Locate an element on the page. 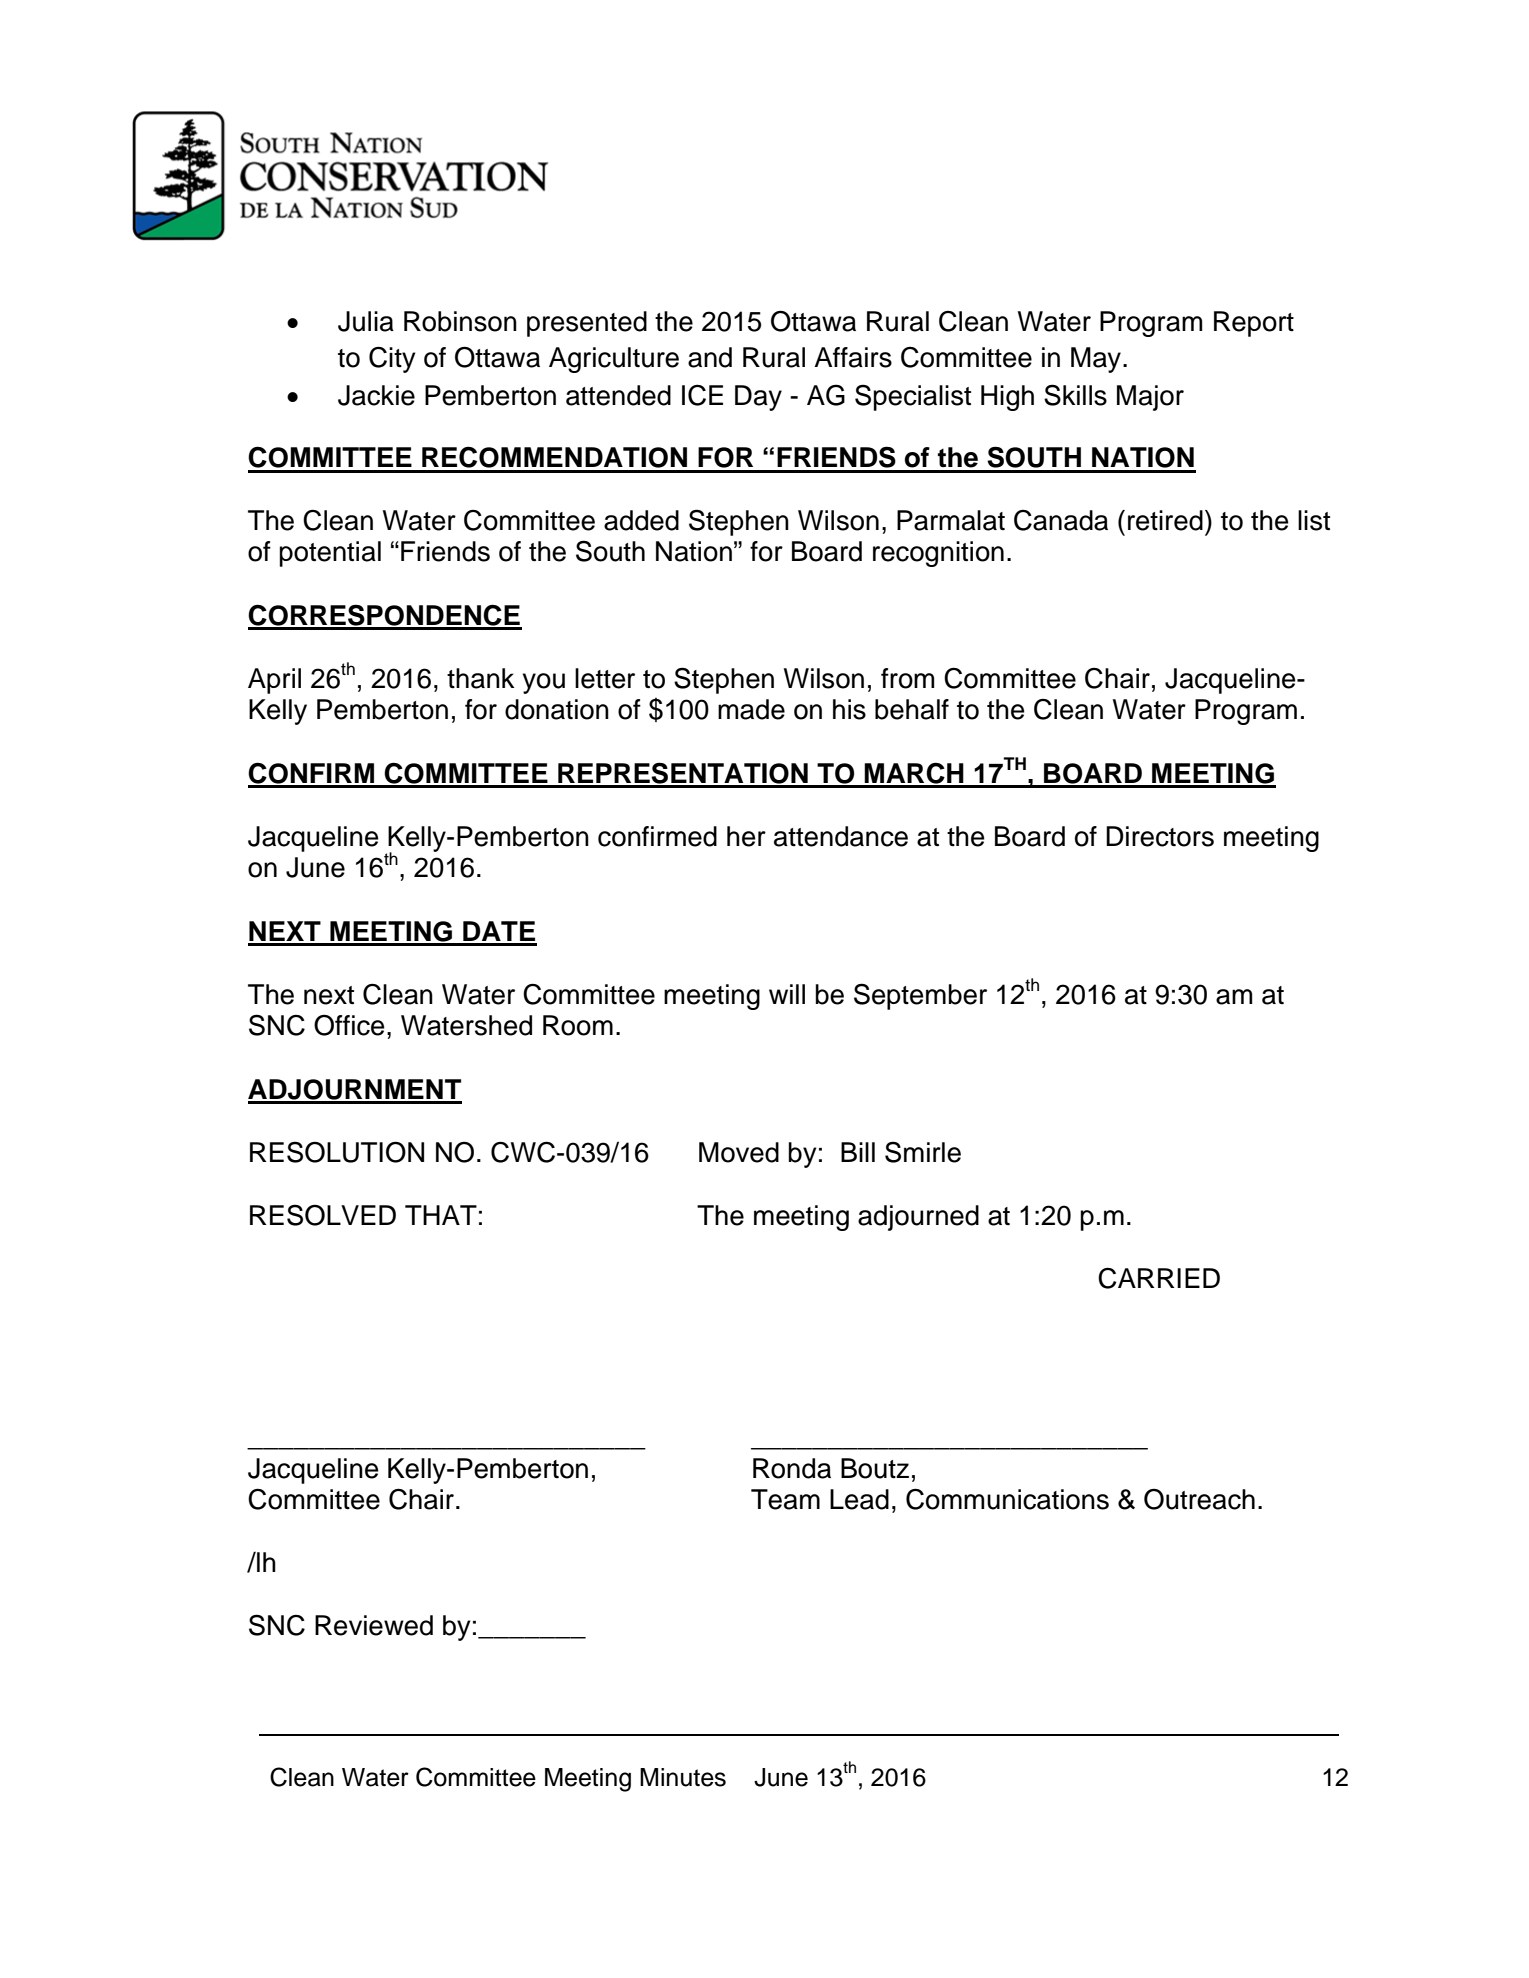  CARRIED is located at coordinates (1159, 1278).
